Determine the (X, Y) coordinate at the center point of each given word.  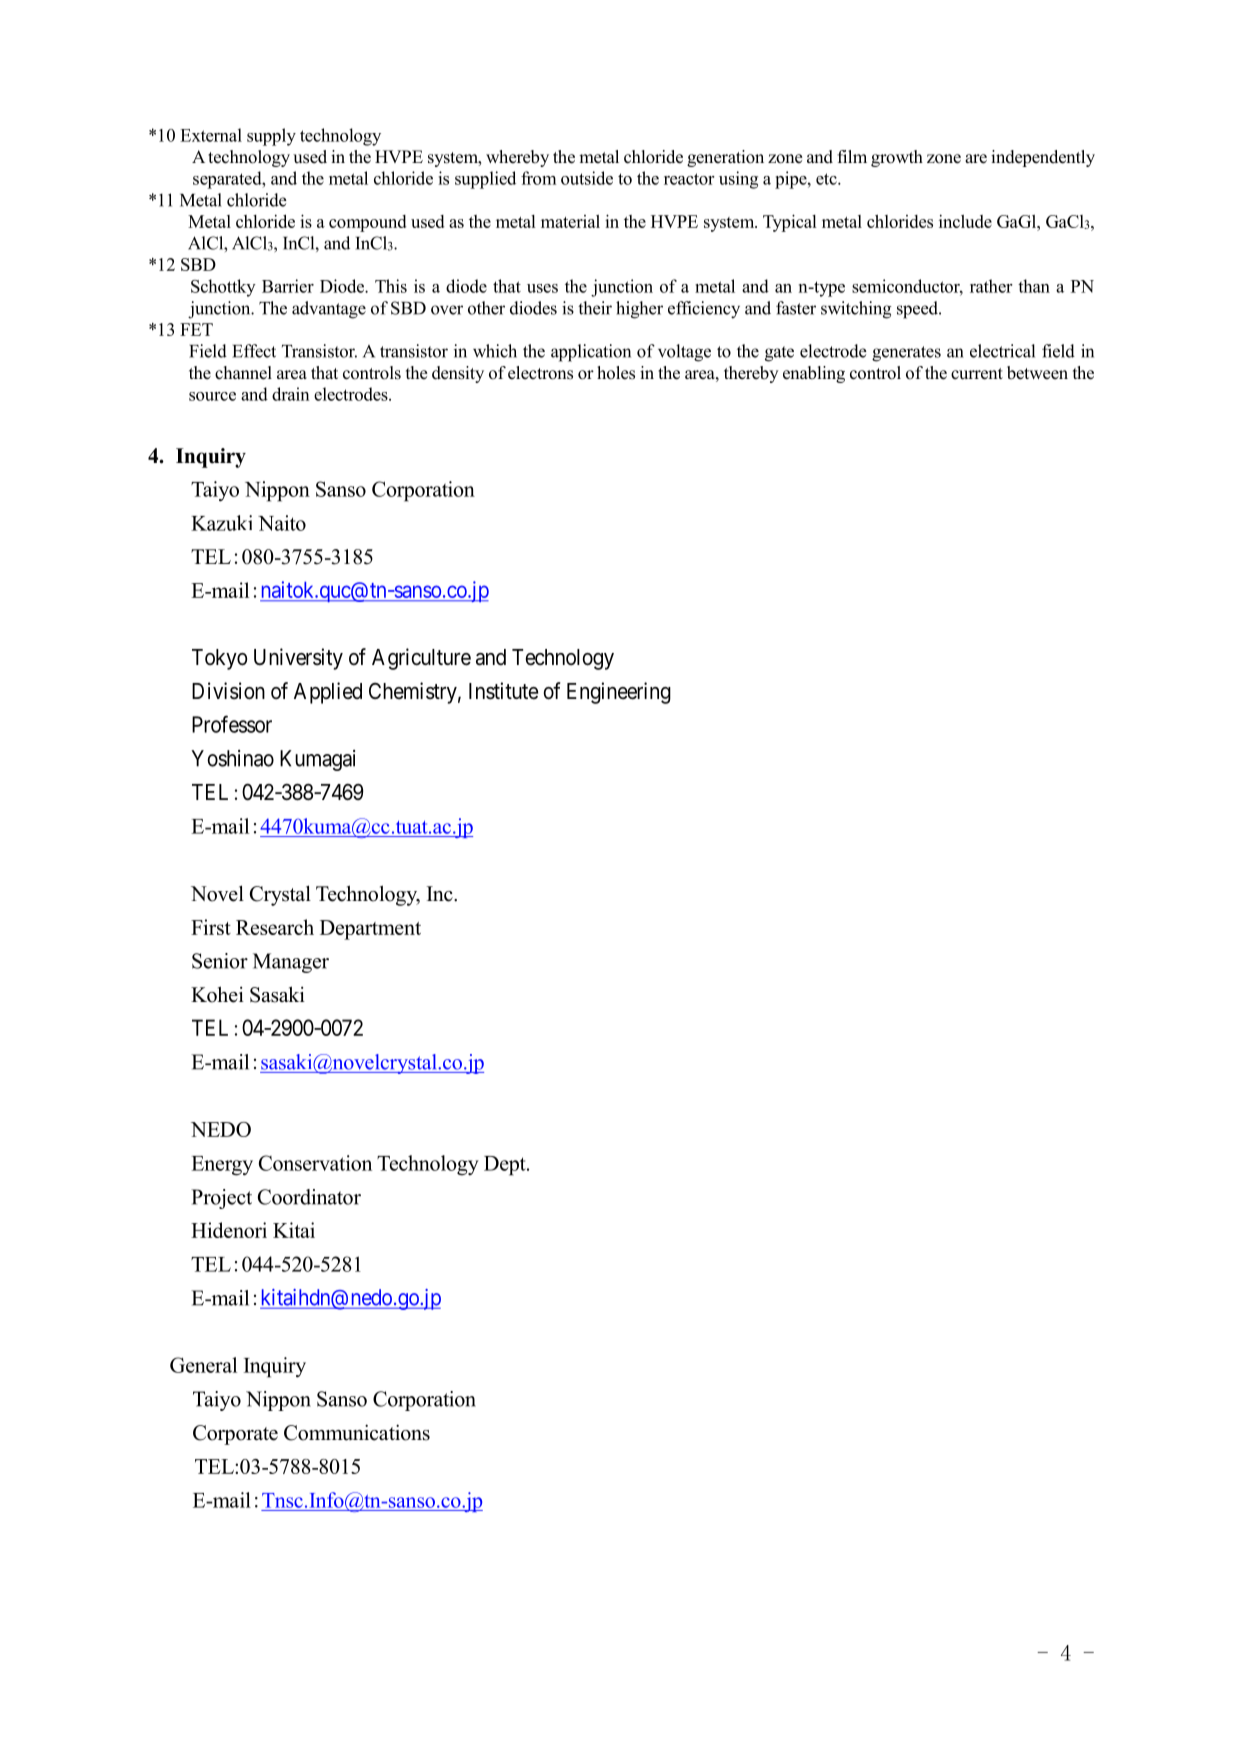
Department (370, 930)
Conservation (315, 1163)
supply (271, 137)
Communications (357, 1432)
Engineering (619, 693)
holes (616, 373)
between (1037, 373)
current (977, 374)
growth (897, 158)
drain (291, 394)
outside (587, 178)
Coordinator (309, 1197)
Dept (506, 1166)
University (298, 659)
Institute (503, 691)
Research (275, 927)
